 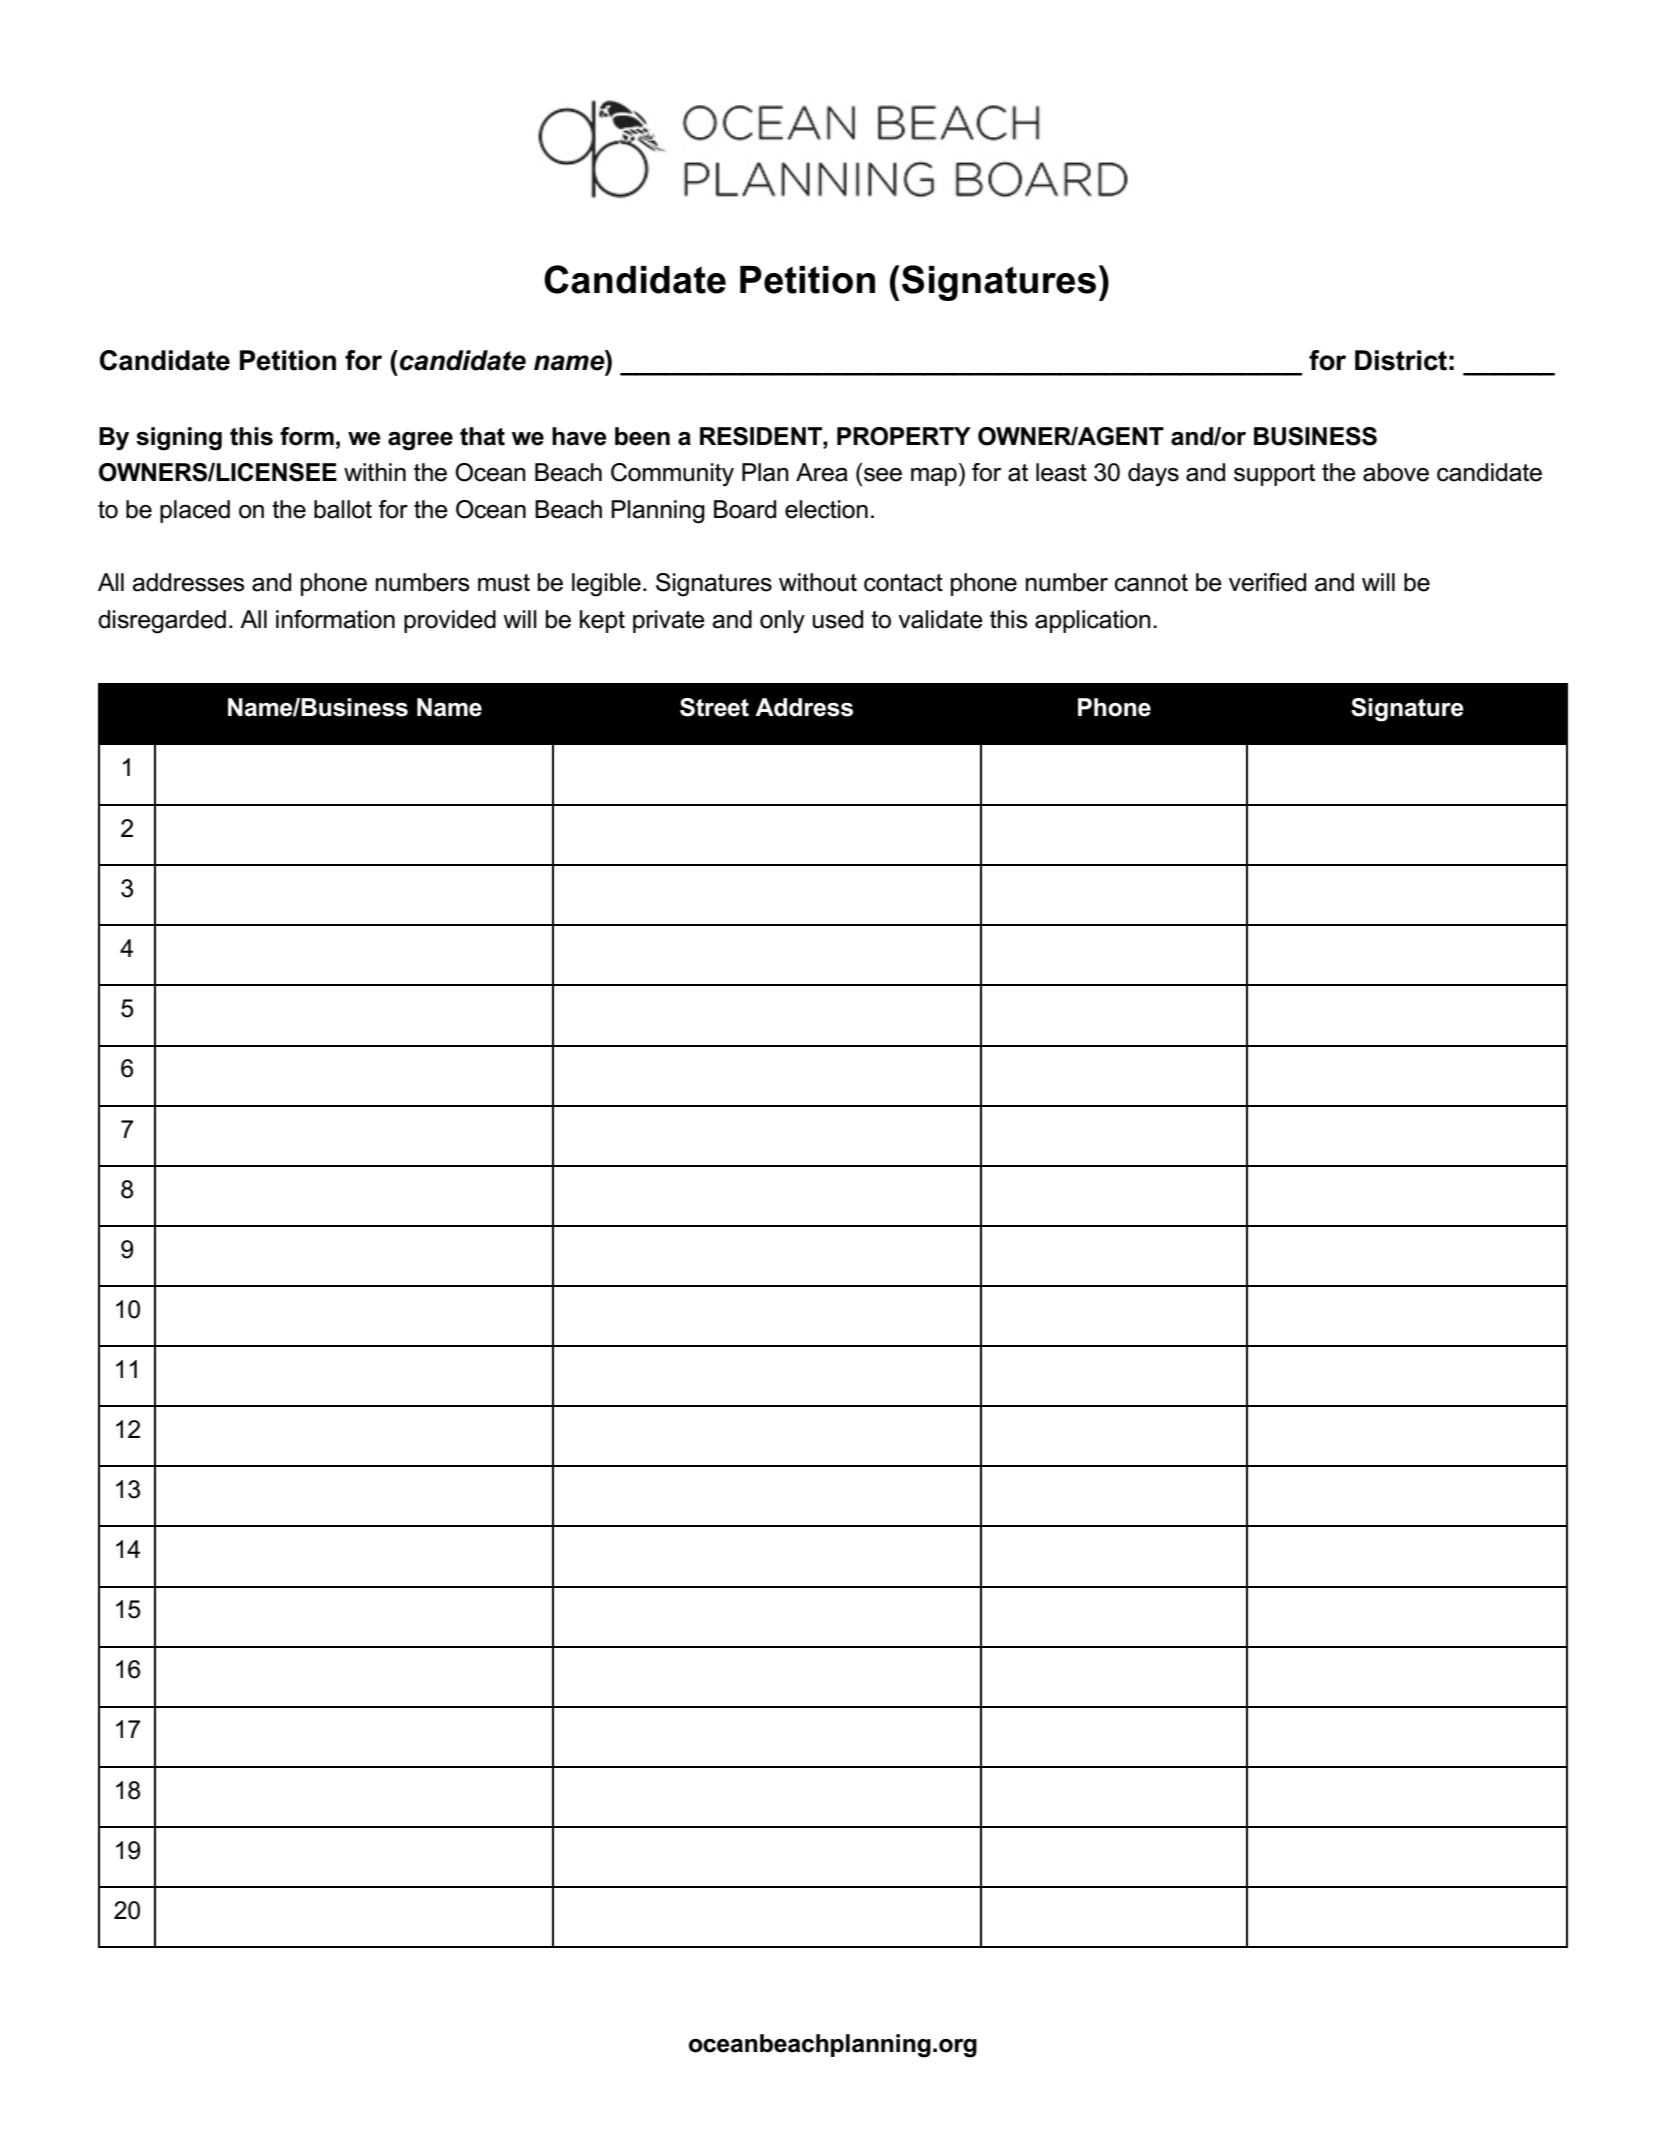 What do you see at coordinates (714, 707) in the screenshot?
I see `Street` at bounding box center [714, 707].
